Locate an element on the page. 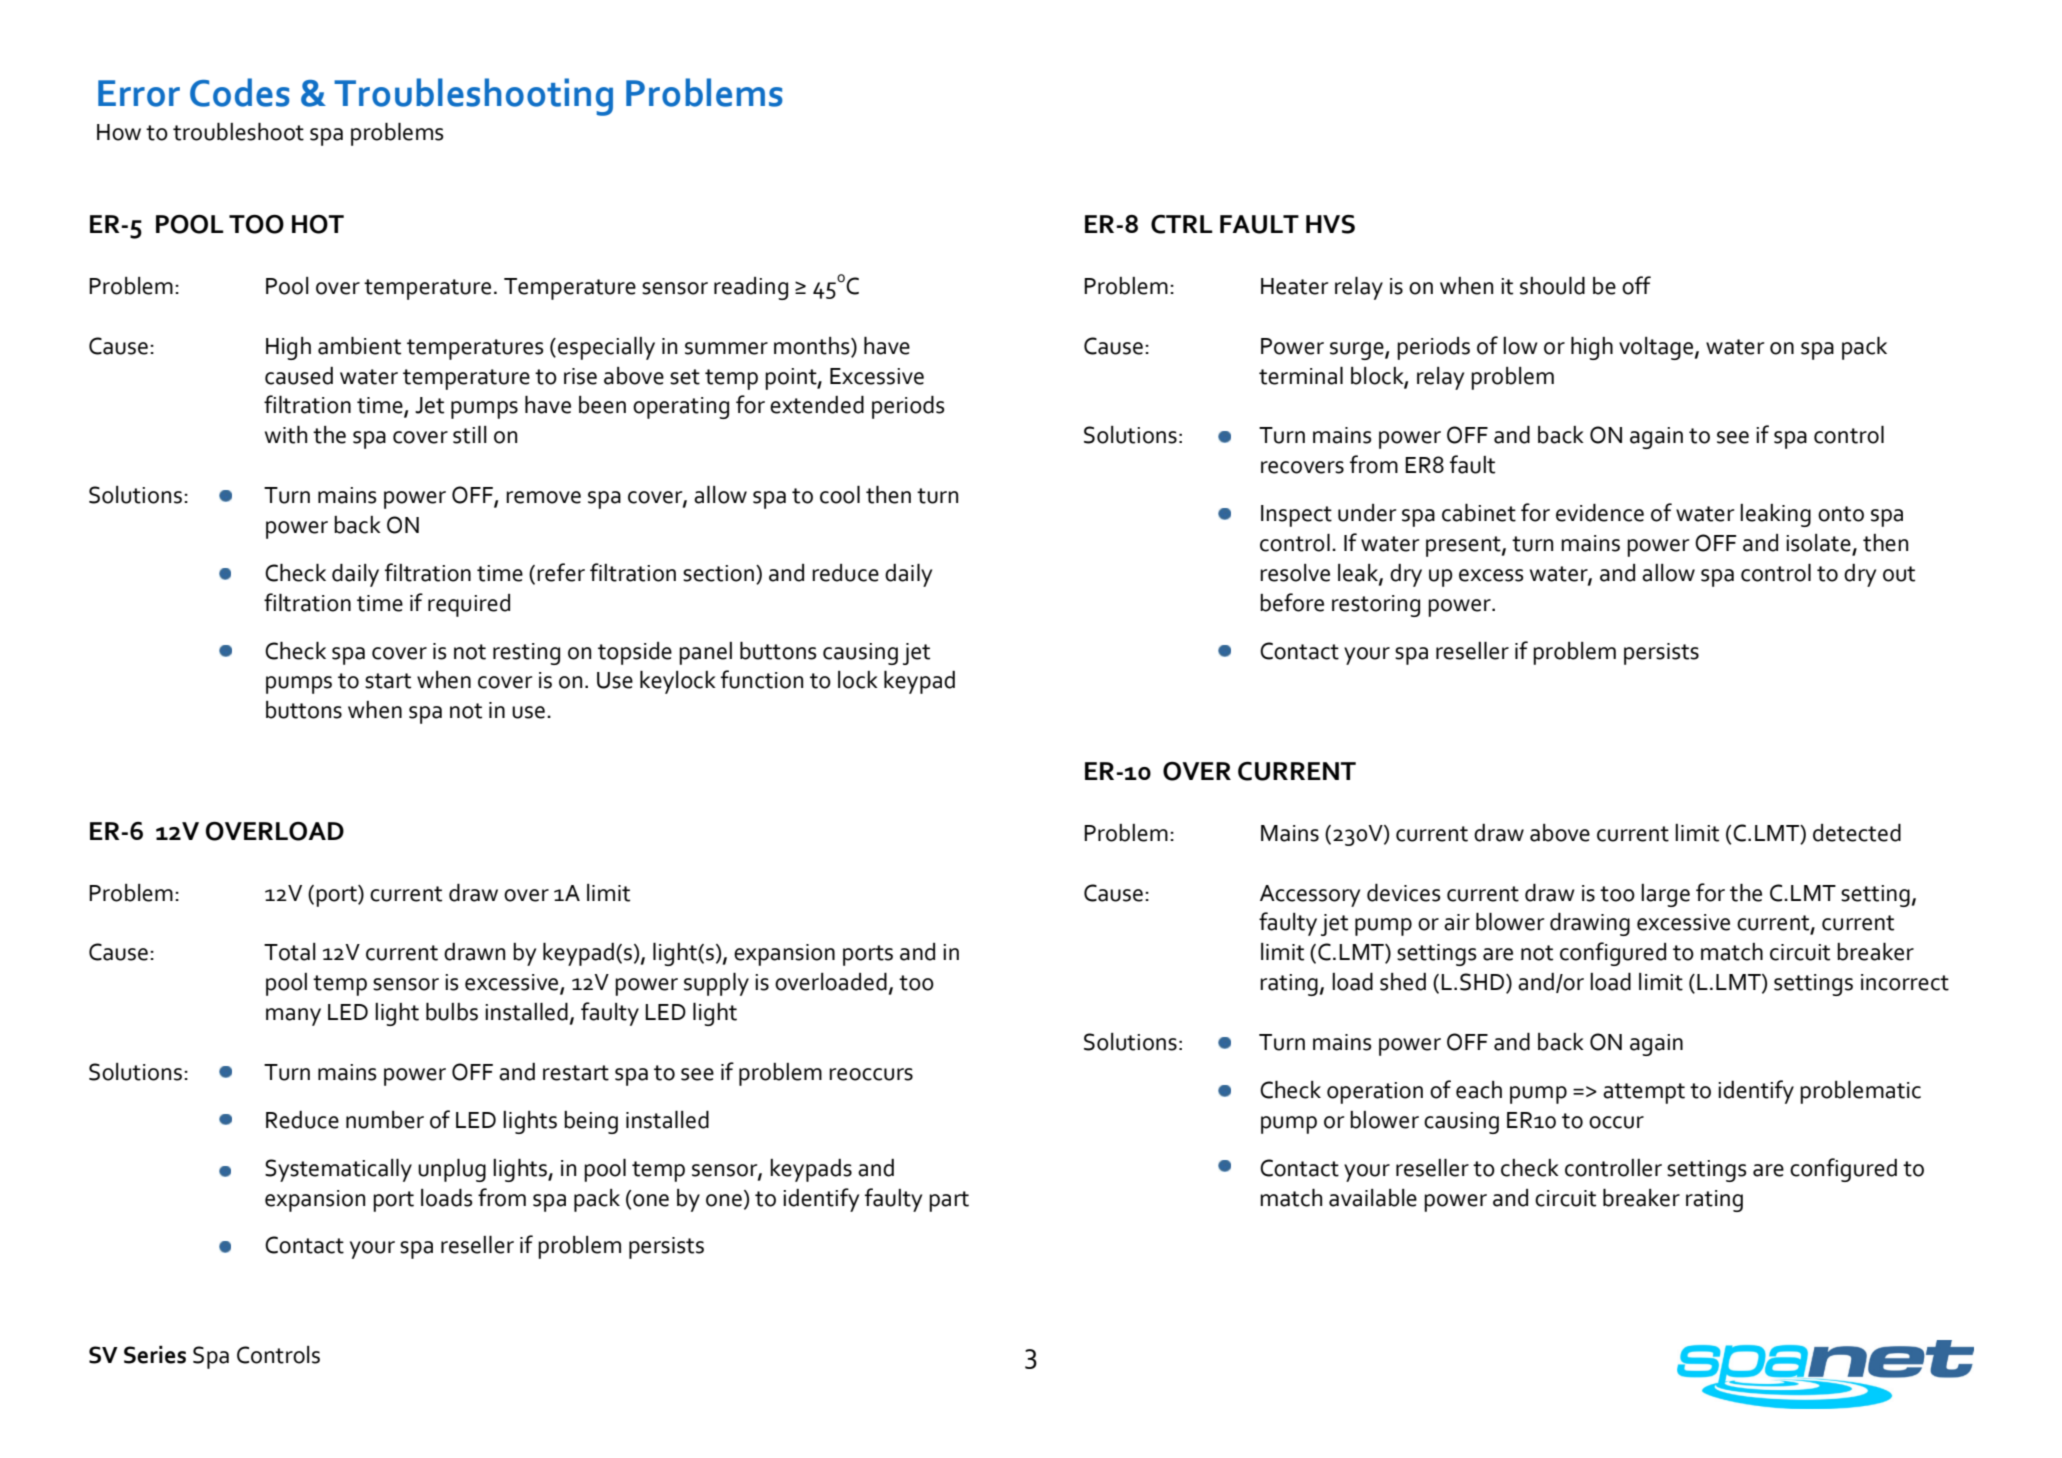 Image resolution: width=2062 pixels, height=1458 pixels. Series is located at coordinates (155, 1355).
